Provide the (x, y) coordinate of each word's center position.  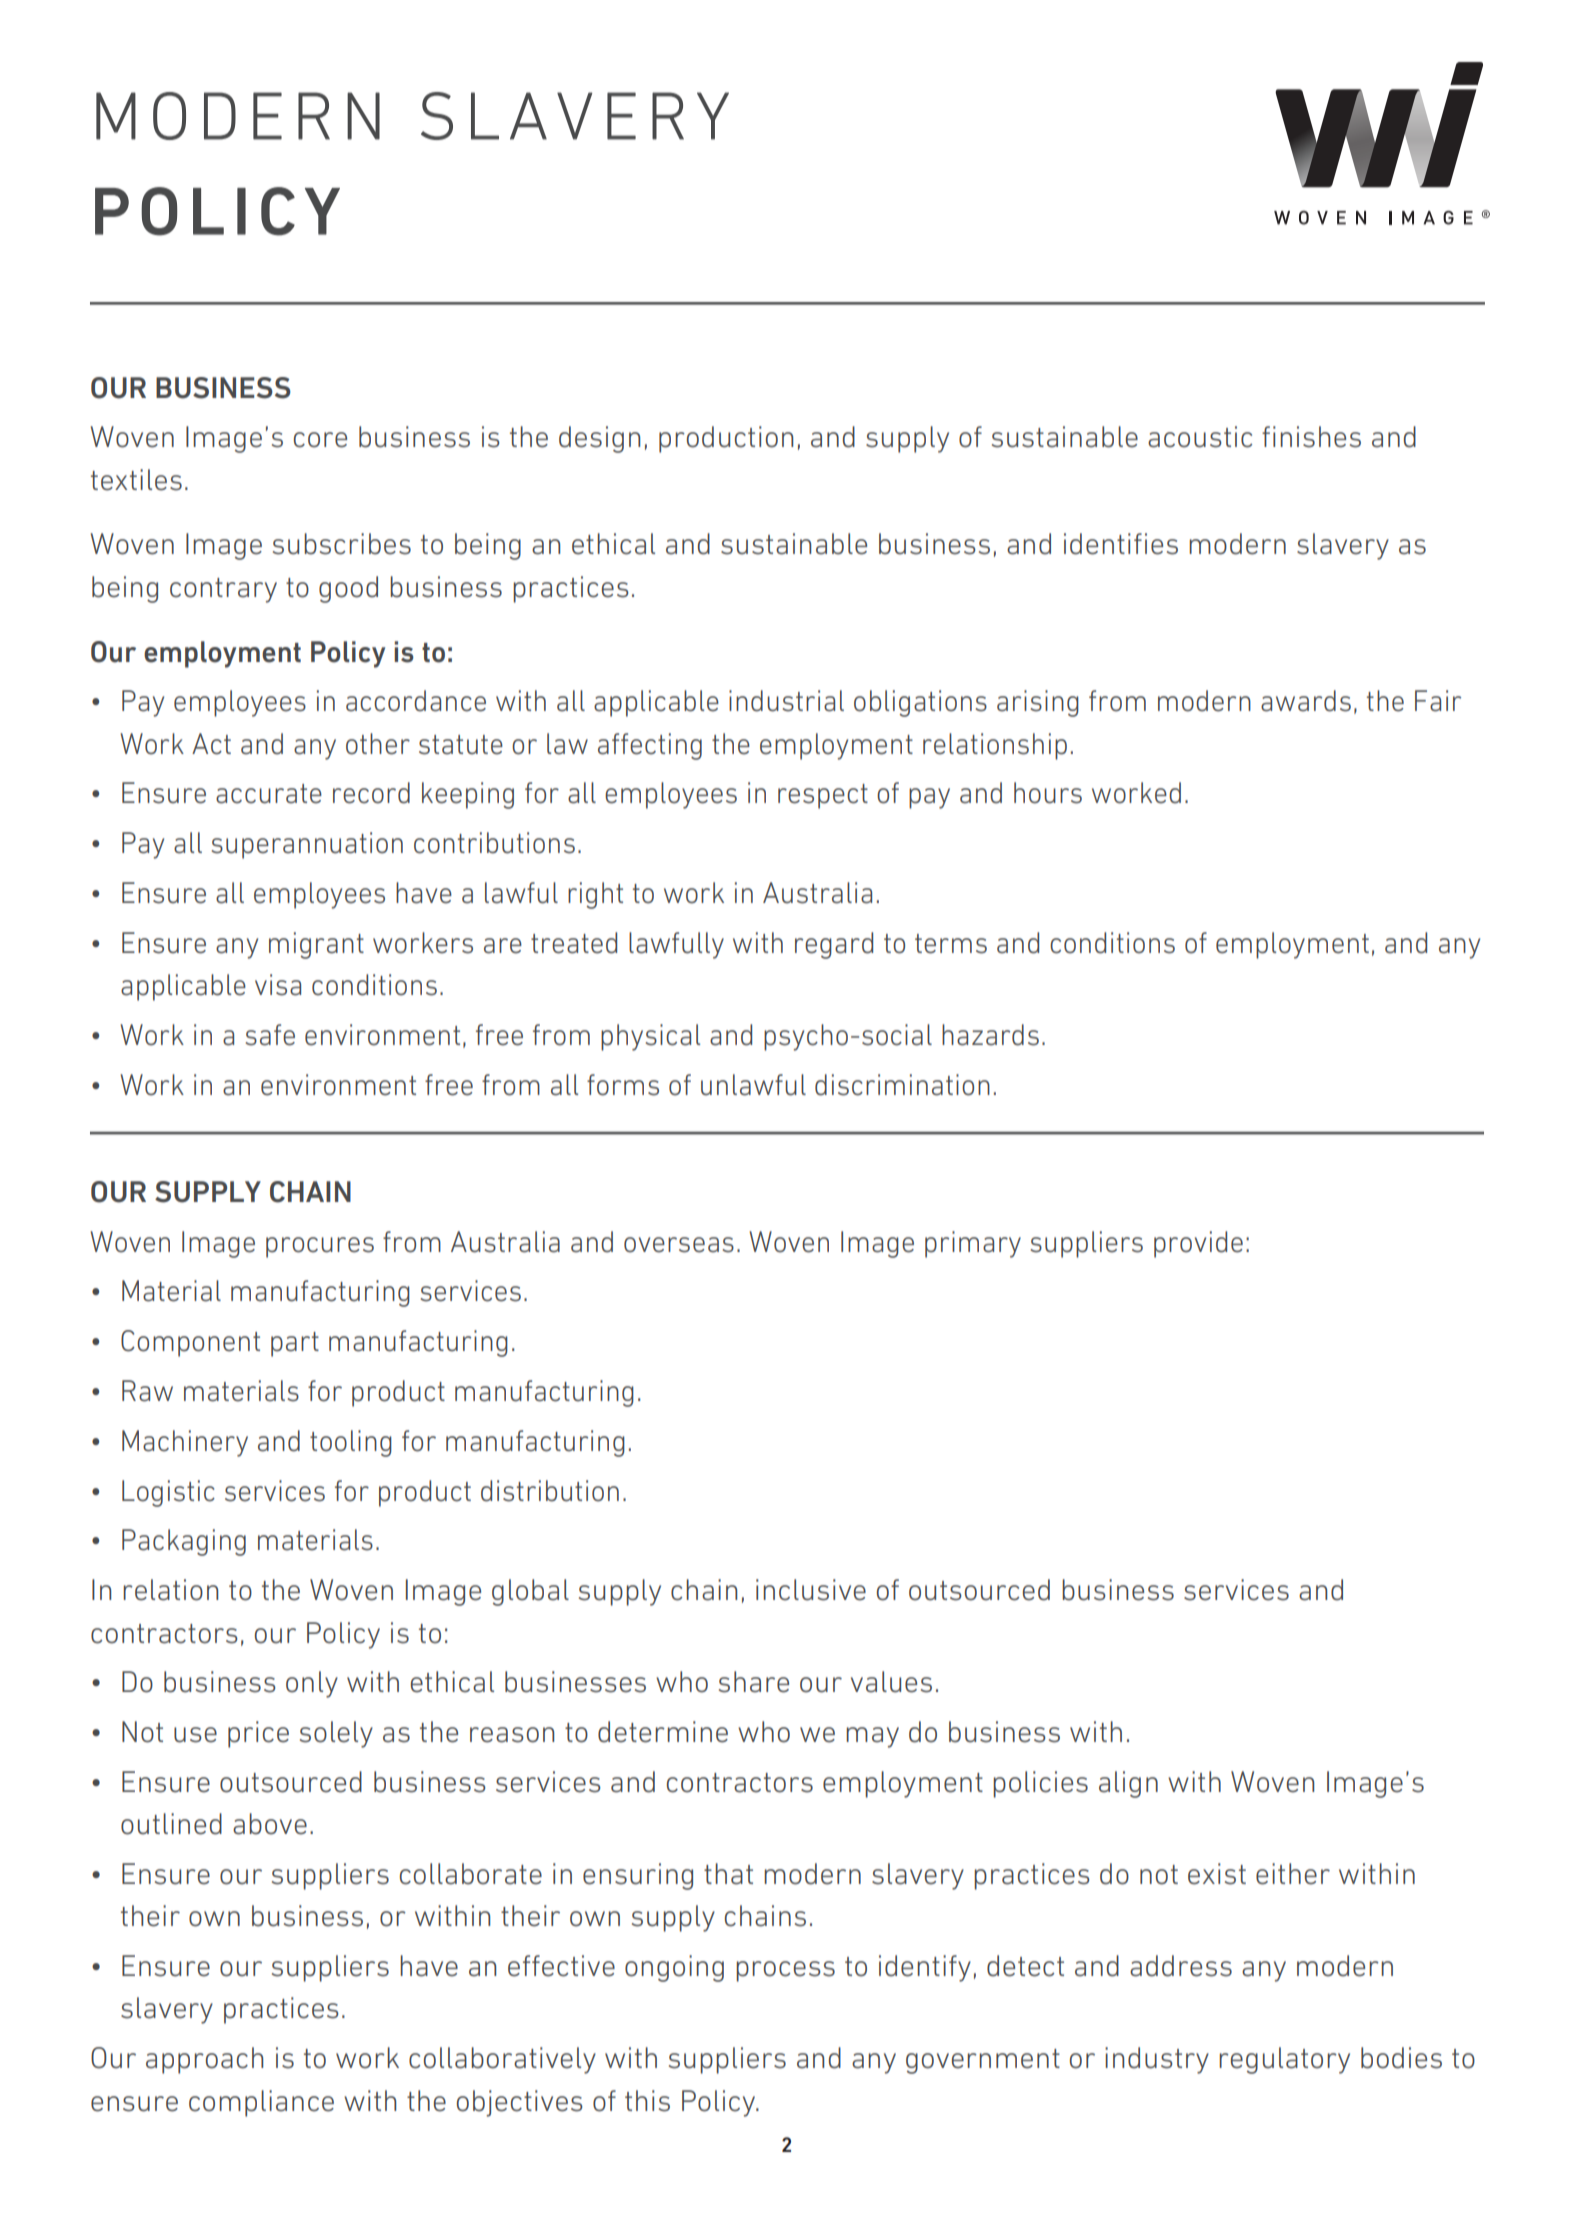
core (320, 440)
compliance (261, 2103)
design (599, 439)
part (295, 1344)
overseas (679, 1245)
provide (1198, 1244)
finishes (1311, 437)
